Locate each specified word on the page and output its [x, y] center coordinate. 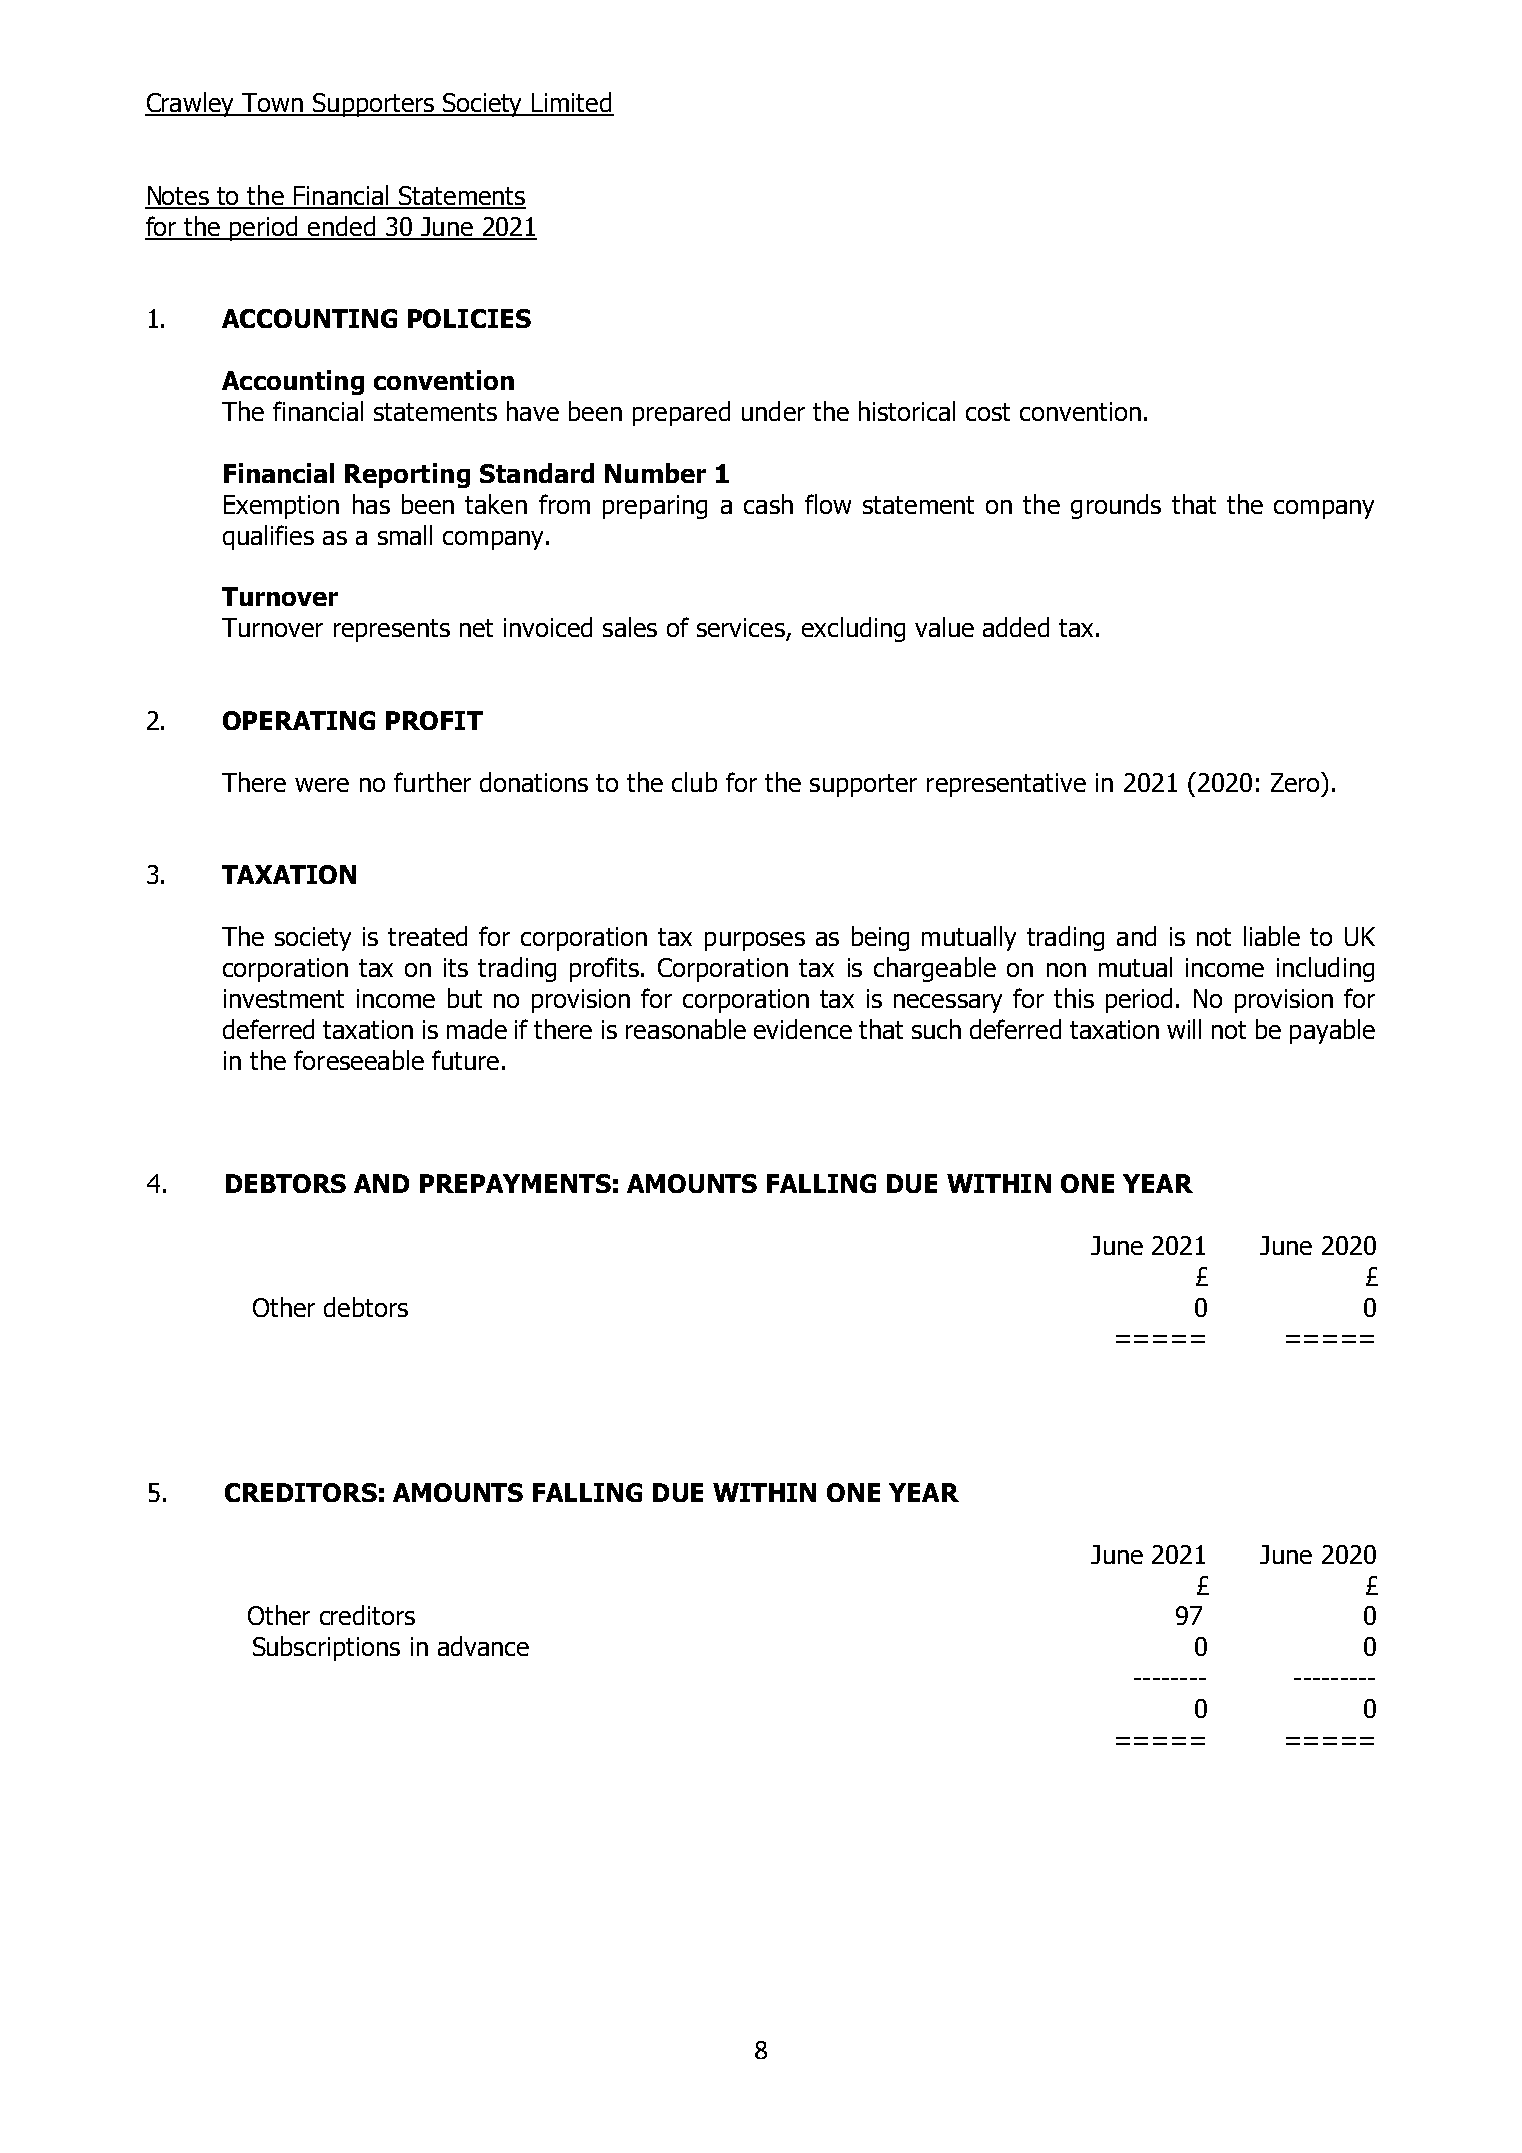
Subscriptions [326, 1648]
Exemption [281, 507]
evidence [803, 1029]
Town [272, 104]
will [1184, 1029]
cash [768, 504]
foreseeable [359, 1060]
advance [483, 1646]
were [322, 785]
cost [988, 412]
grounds [1116, 506]
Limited [572, 103]
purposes [755, 941]
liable [1272, 936]
